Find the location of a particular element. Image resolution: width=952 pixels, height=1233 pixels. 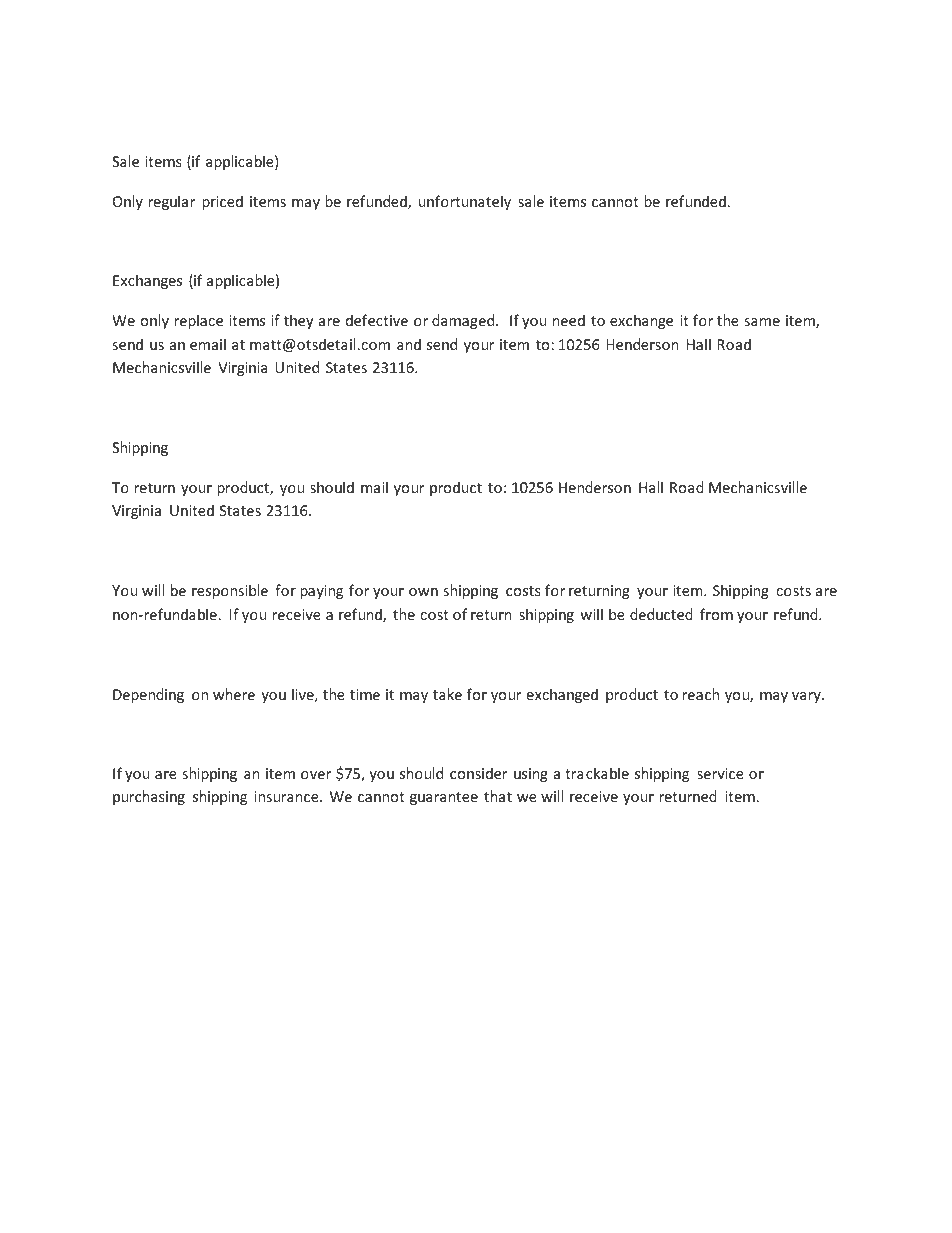

priced is located at coordinates (222, 202).
